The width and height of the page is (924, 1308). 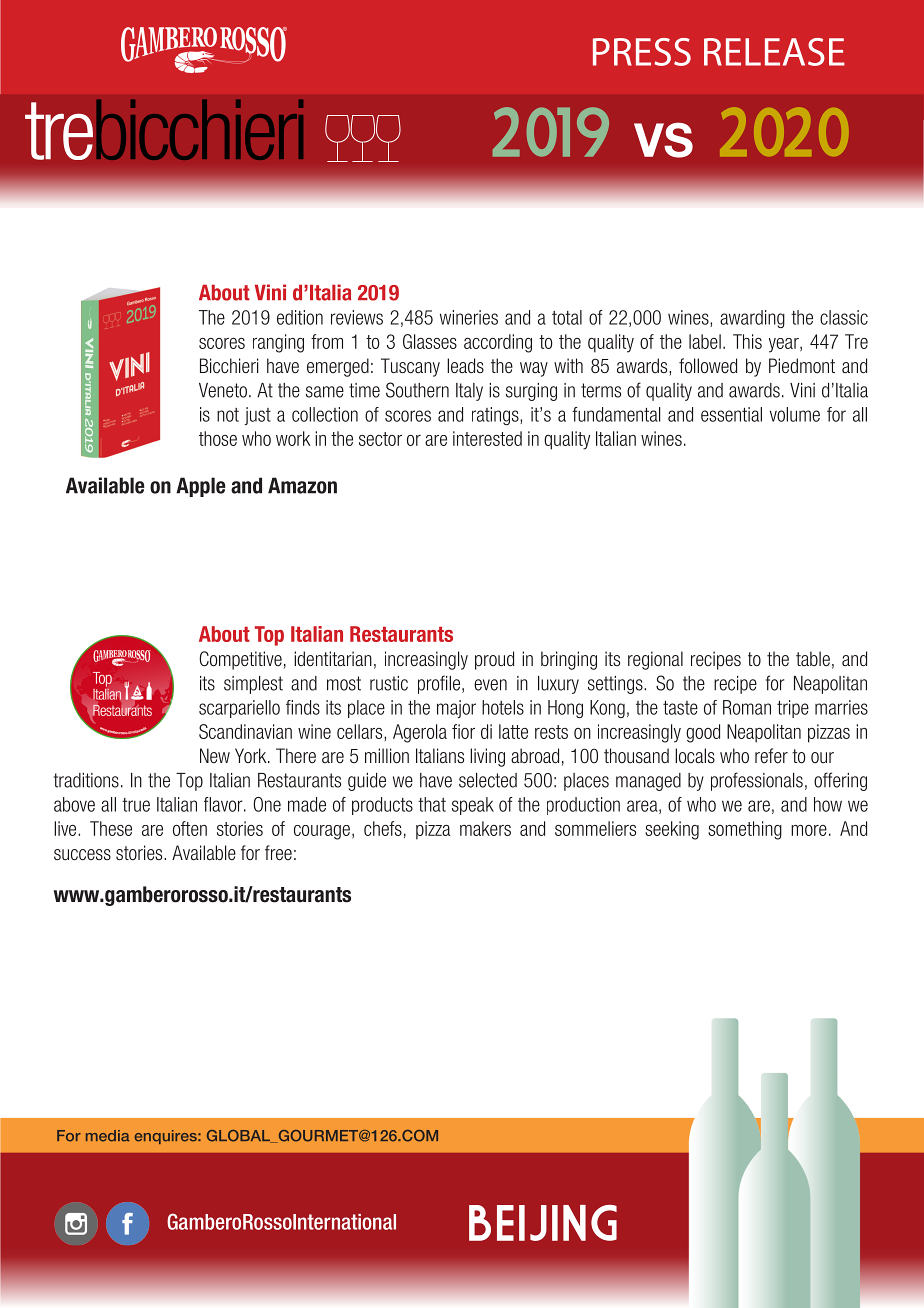 What do you see at coordinates (745, 830) in the page?
I see `something` at bounding box center [745, 830].
